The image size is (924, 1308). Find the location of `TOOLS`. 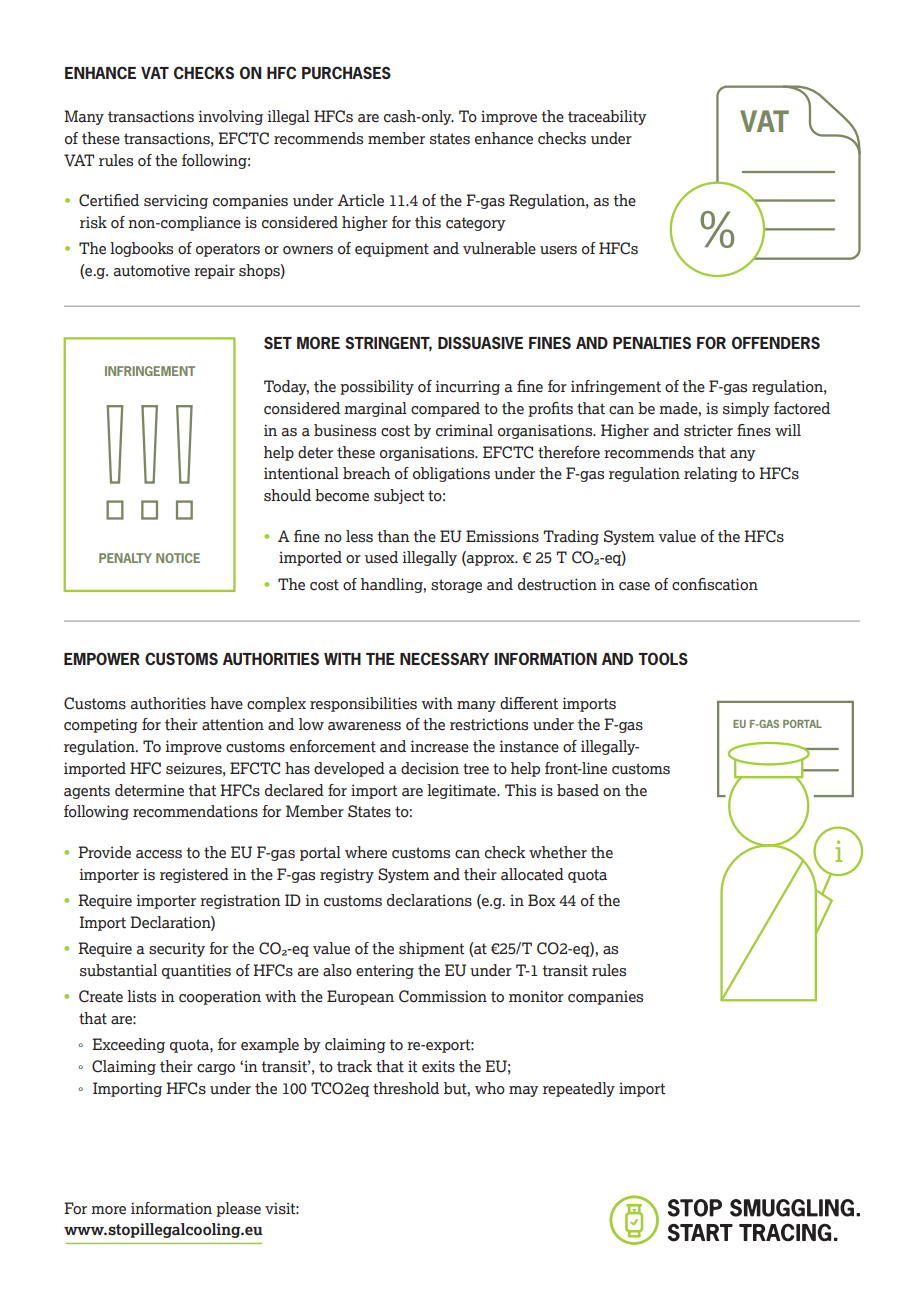

TOOLS is located at coordinates (663, 658).
